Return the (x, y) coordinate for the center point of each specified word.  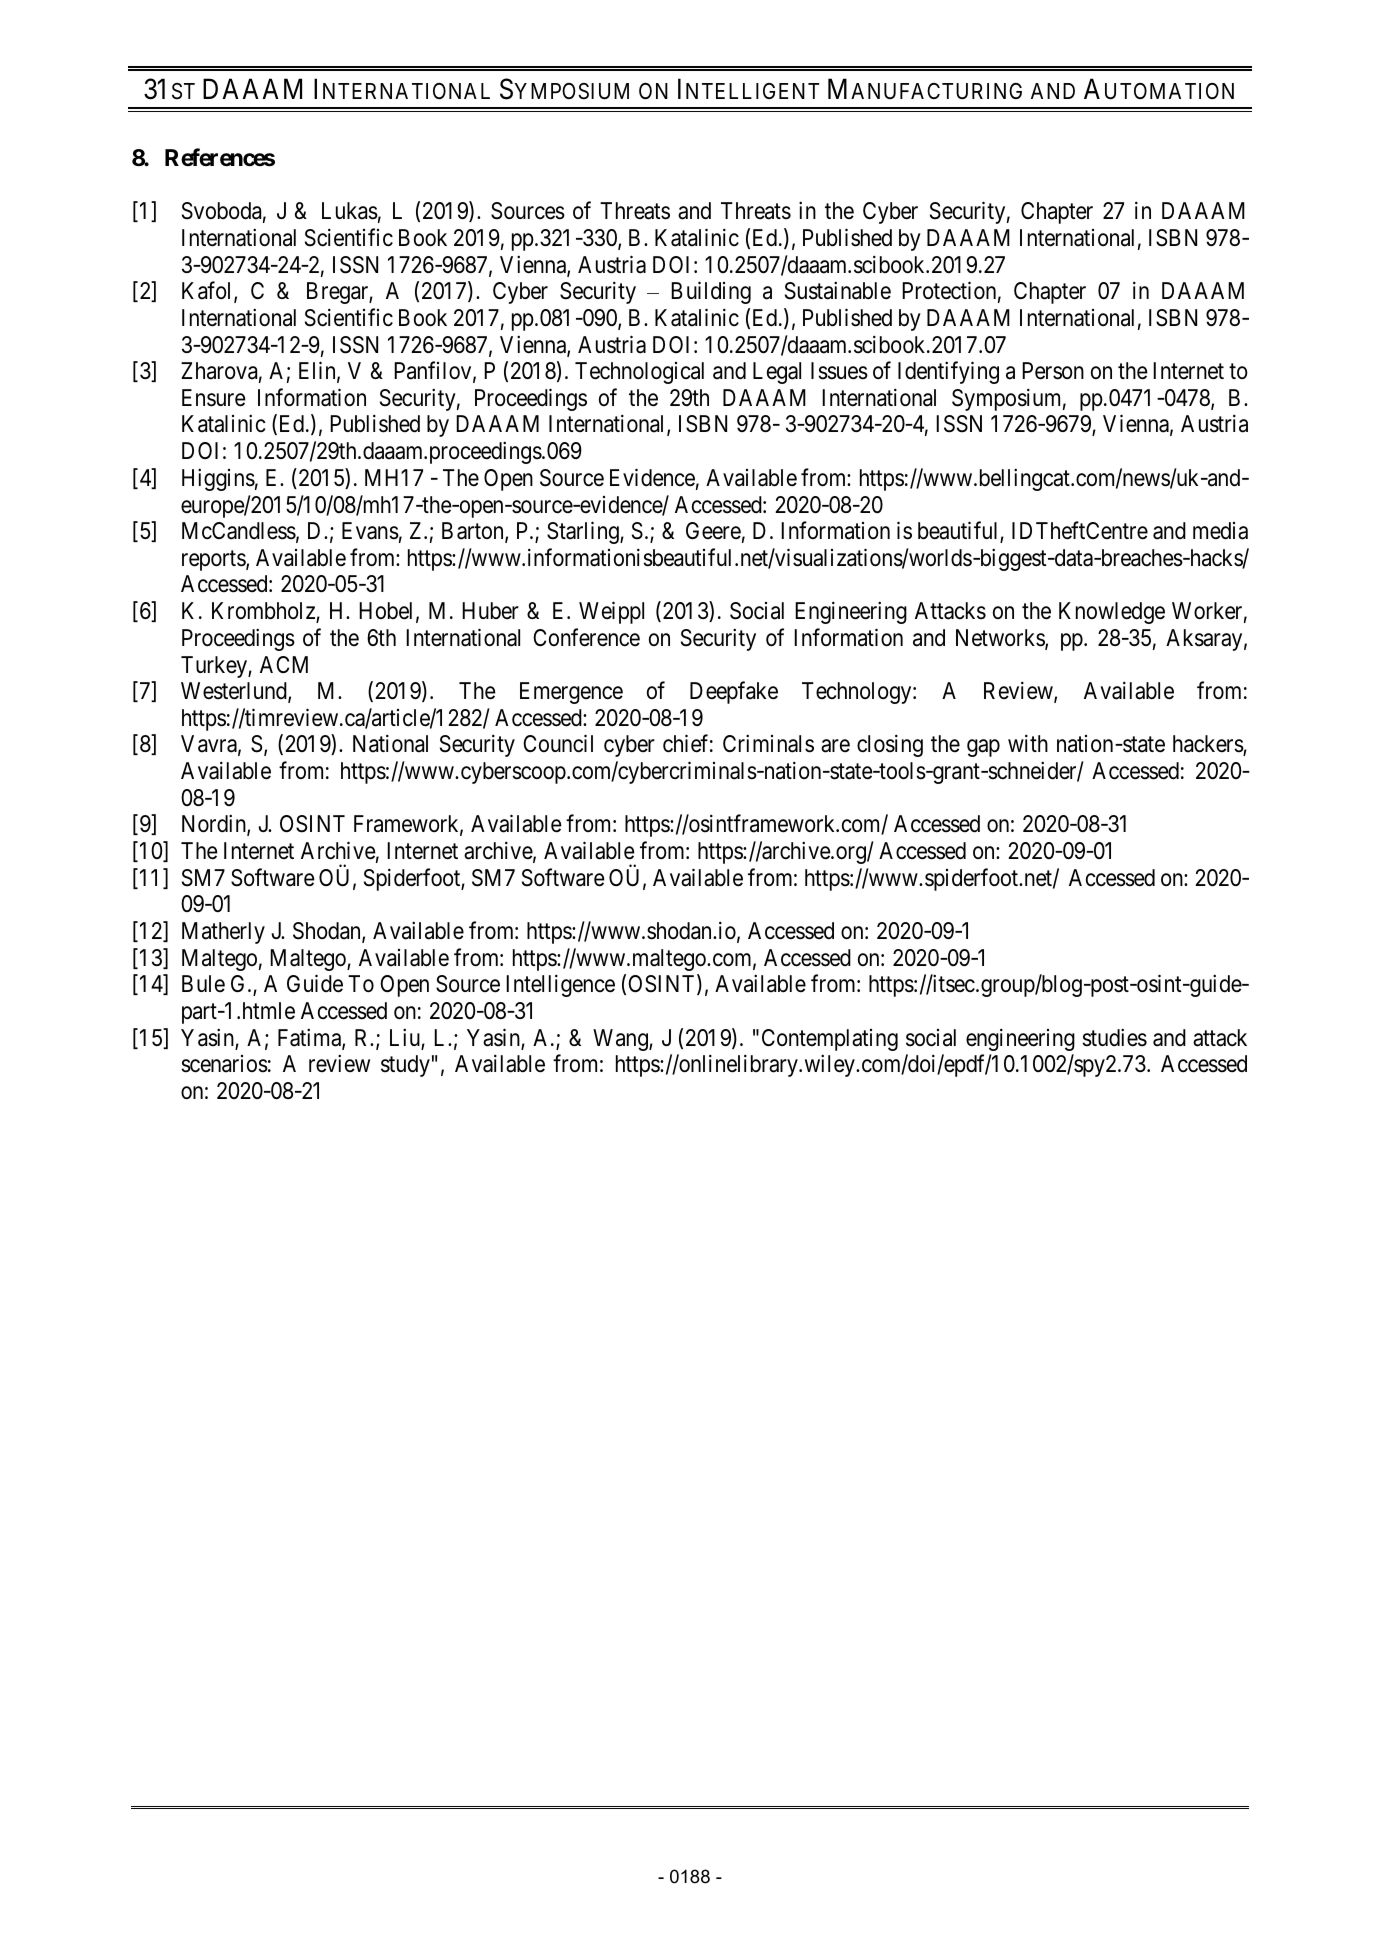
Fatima (310, 1038)
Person (1053, 371)
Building (711, 292)
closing (890, 746)
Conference (586, 637)
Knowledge (1112, 613)
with (1028, 743)
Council (558, 744)
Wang (621, 1040)
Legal (777, 373)
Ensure (214, 398)
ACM (284, 664)
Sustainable (838, 290)
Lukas (350, 211)
